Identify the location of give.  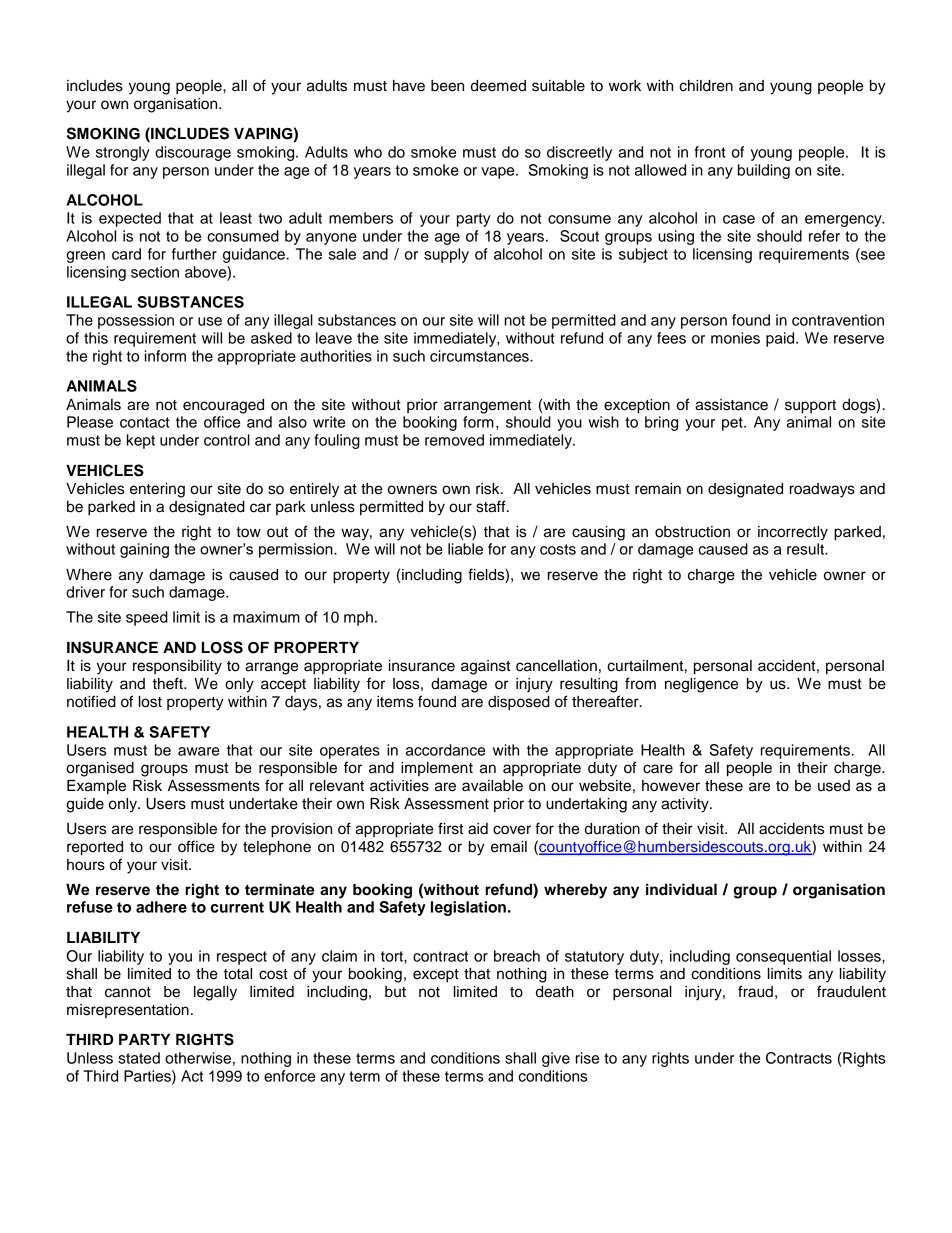
(556, 1059).
